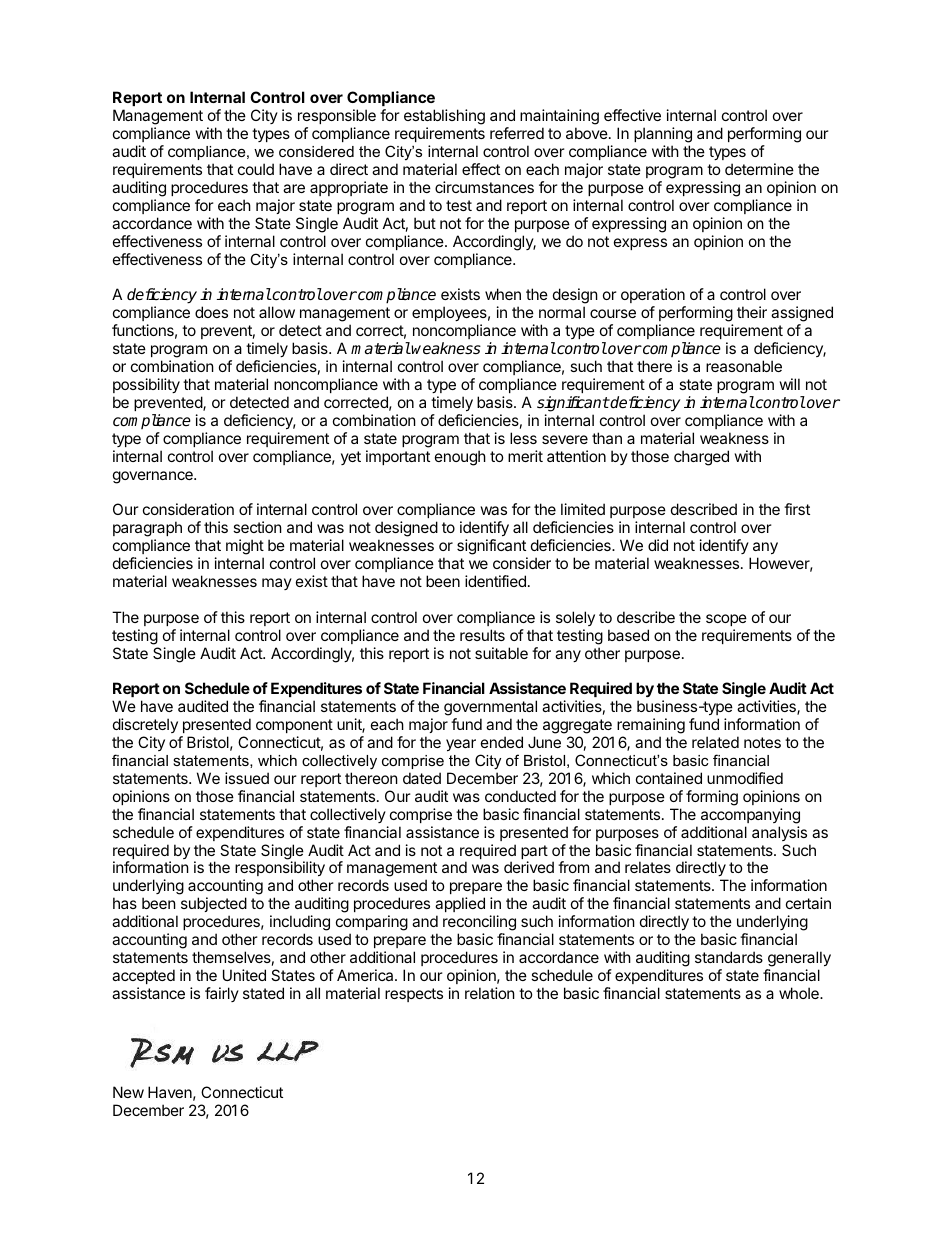  Describe the element at coordinates (277, 584) in the screenshot. I see `may` at that location.
